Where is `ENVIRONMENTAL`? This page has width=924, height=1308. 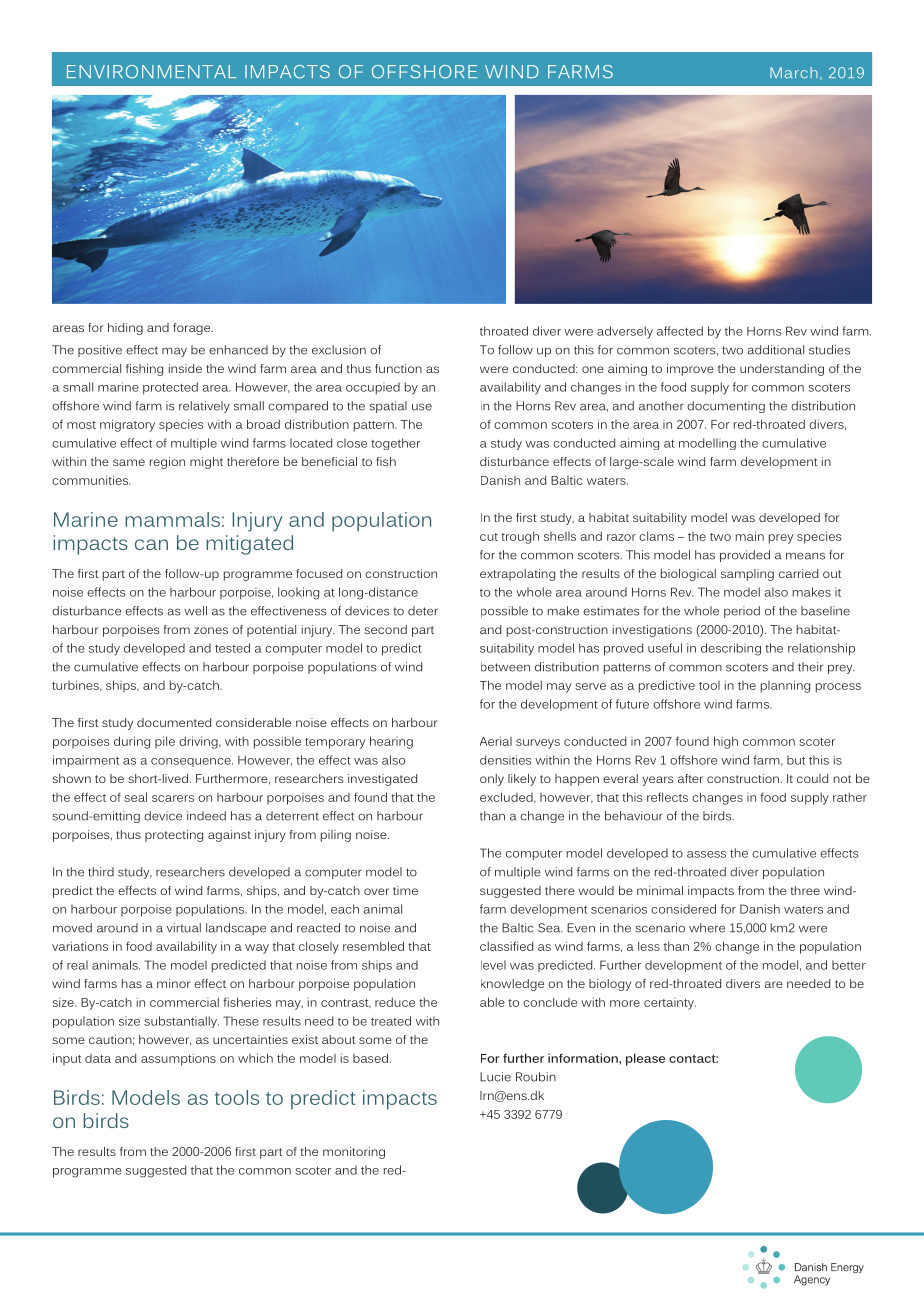
ENVIRONMENTAL is located at coordinates (151, 72).
